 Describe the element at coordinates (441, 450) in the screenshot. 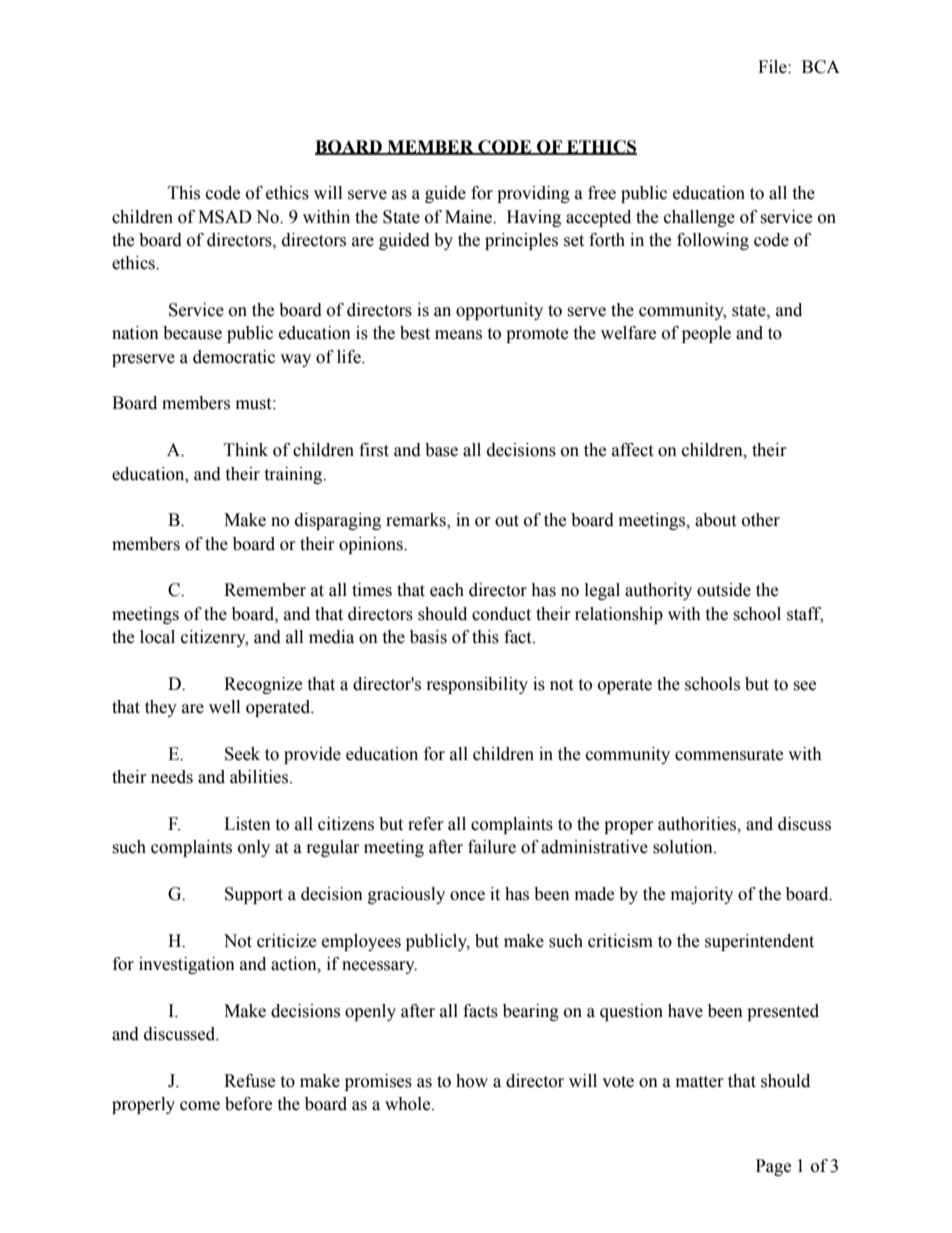

I see `base` at that location.
